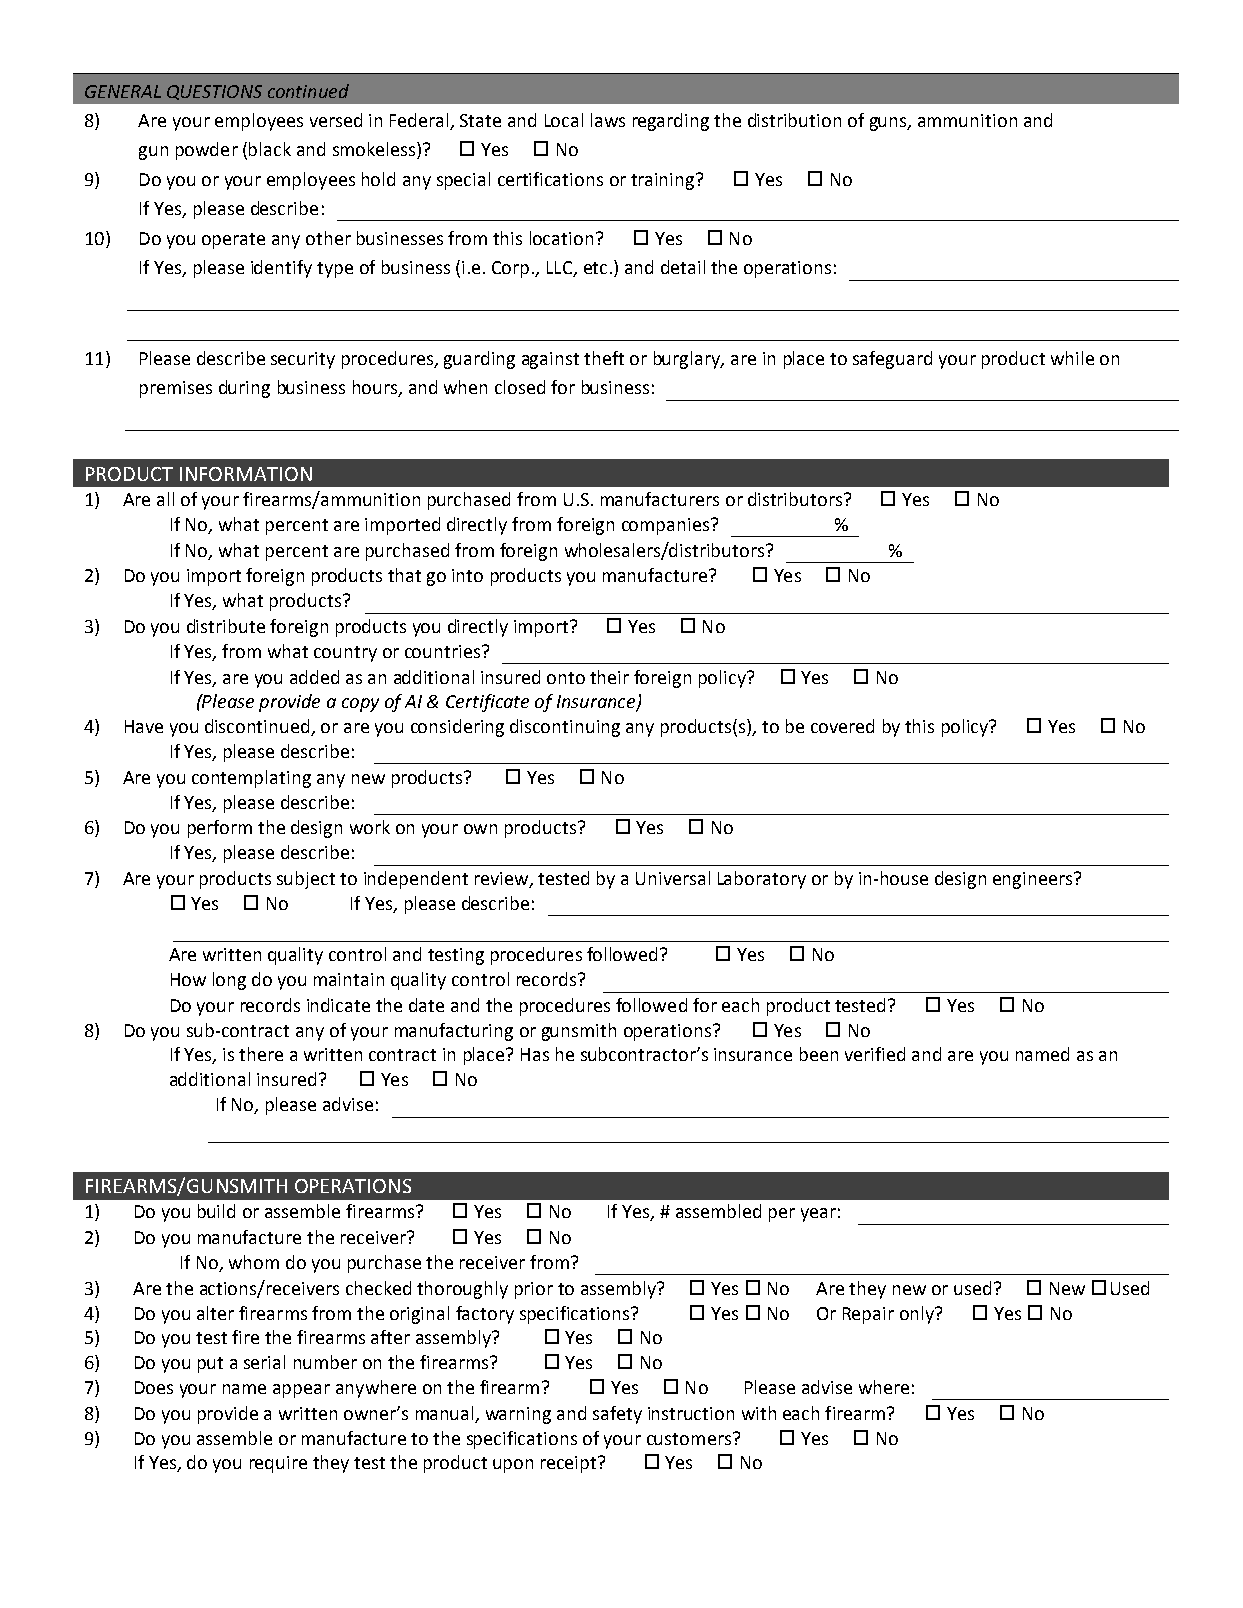 The height and width of the image is (1608, 1243). What do you see at coordinates (226, 626) in the image?
I see `distribute` at bounding box center [226, 626].
